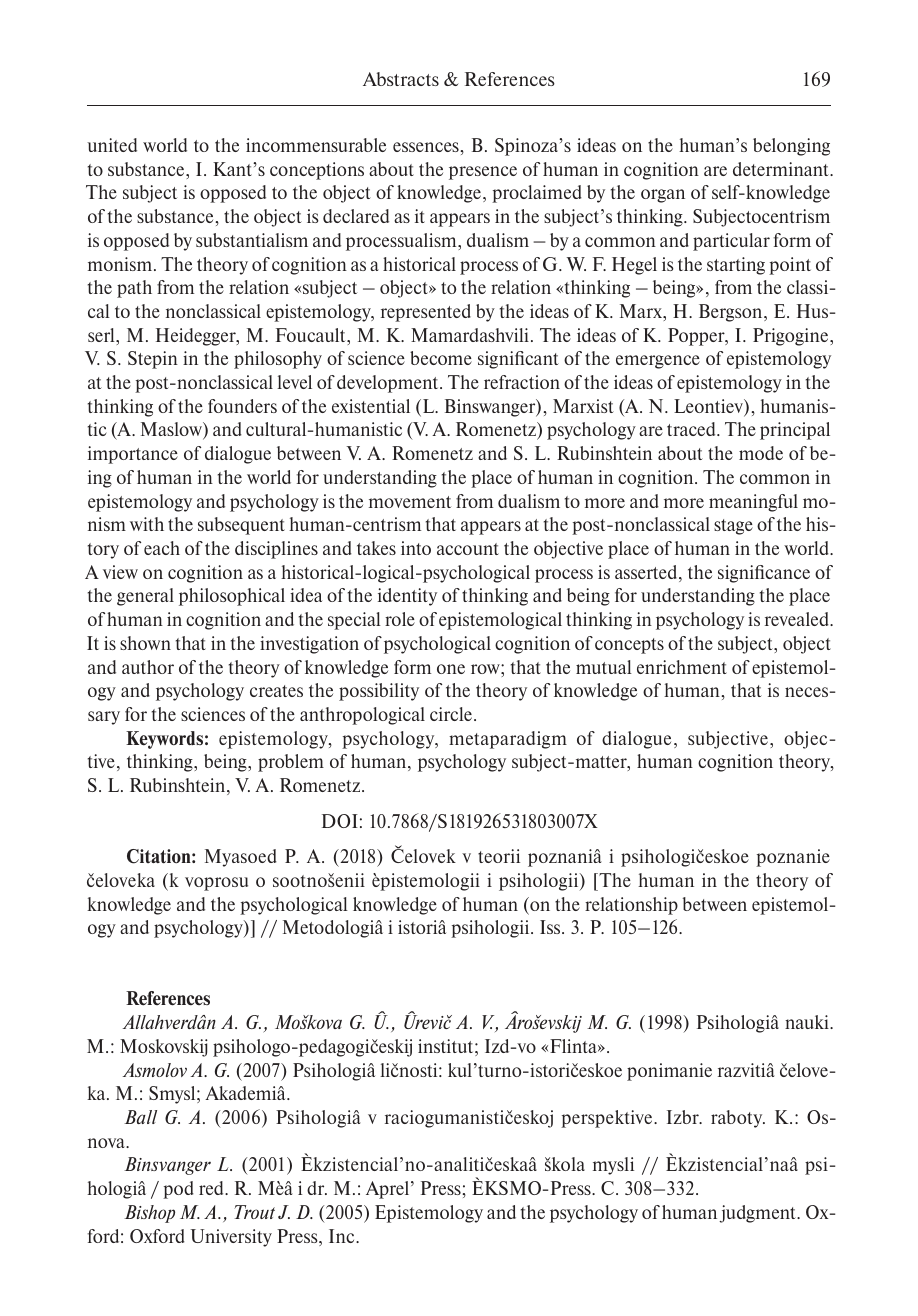 This screenshot has height=1316, width=918. What do you see at coordinates (551, 927) in the screenshot?
I see `Iss` at bounding box center [551, 927].
